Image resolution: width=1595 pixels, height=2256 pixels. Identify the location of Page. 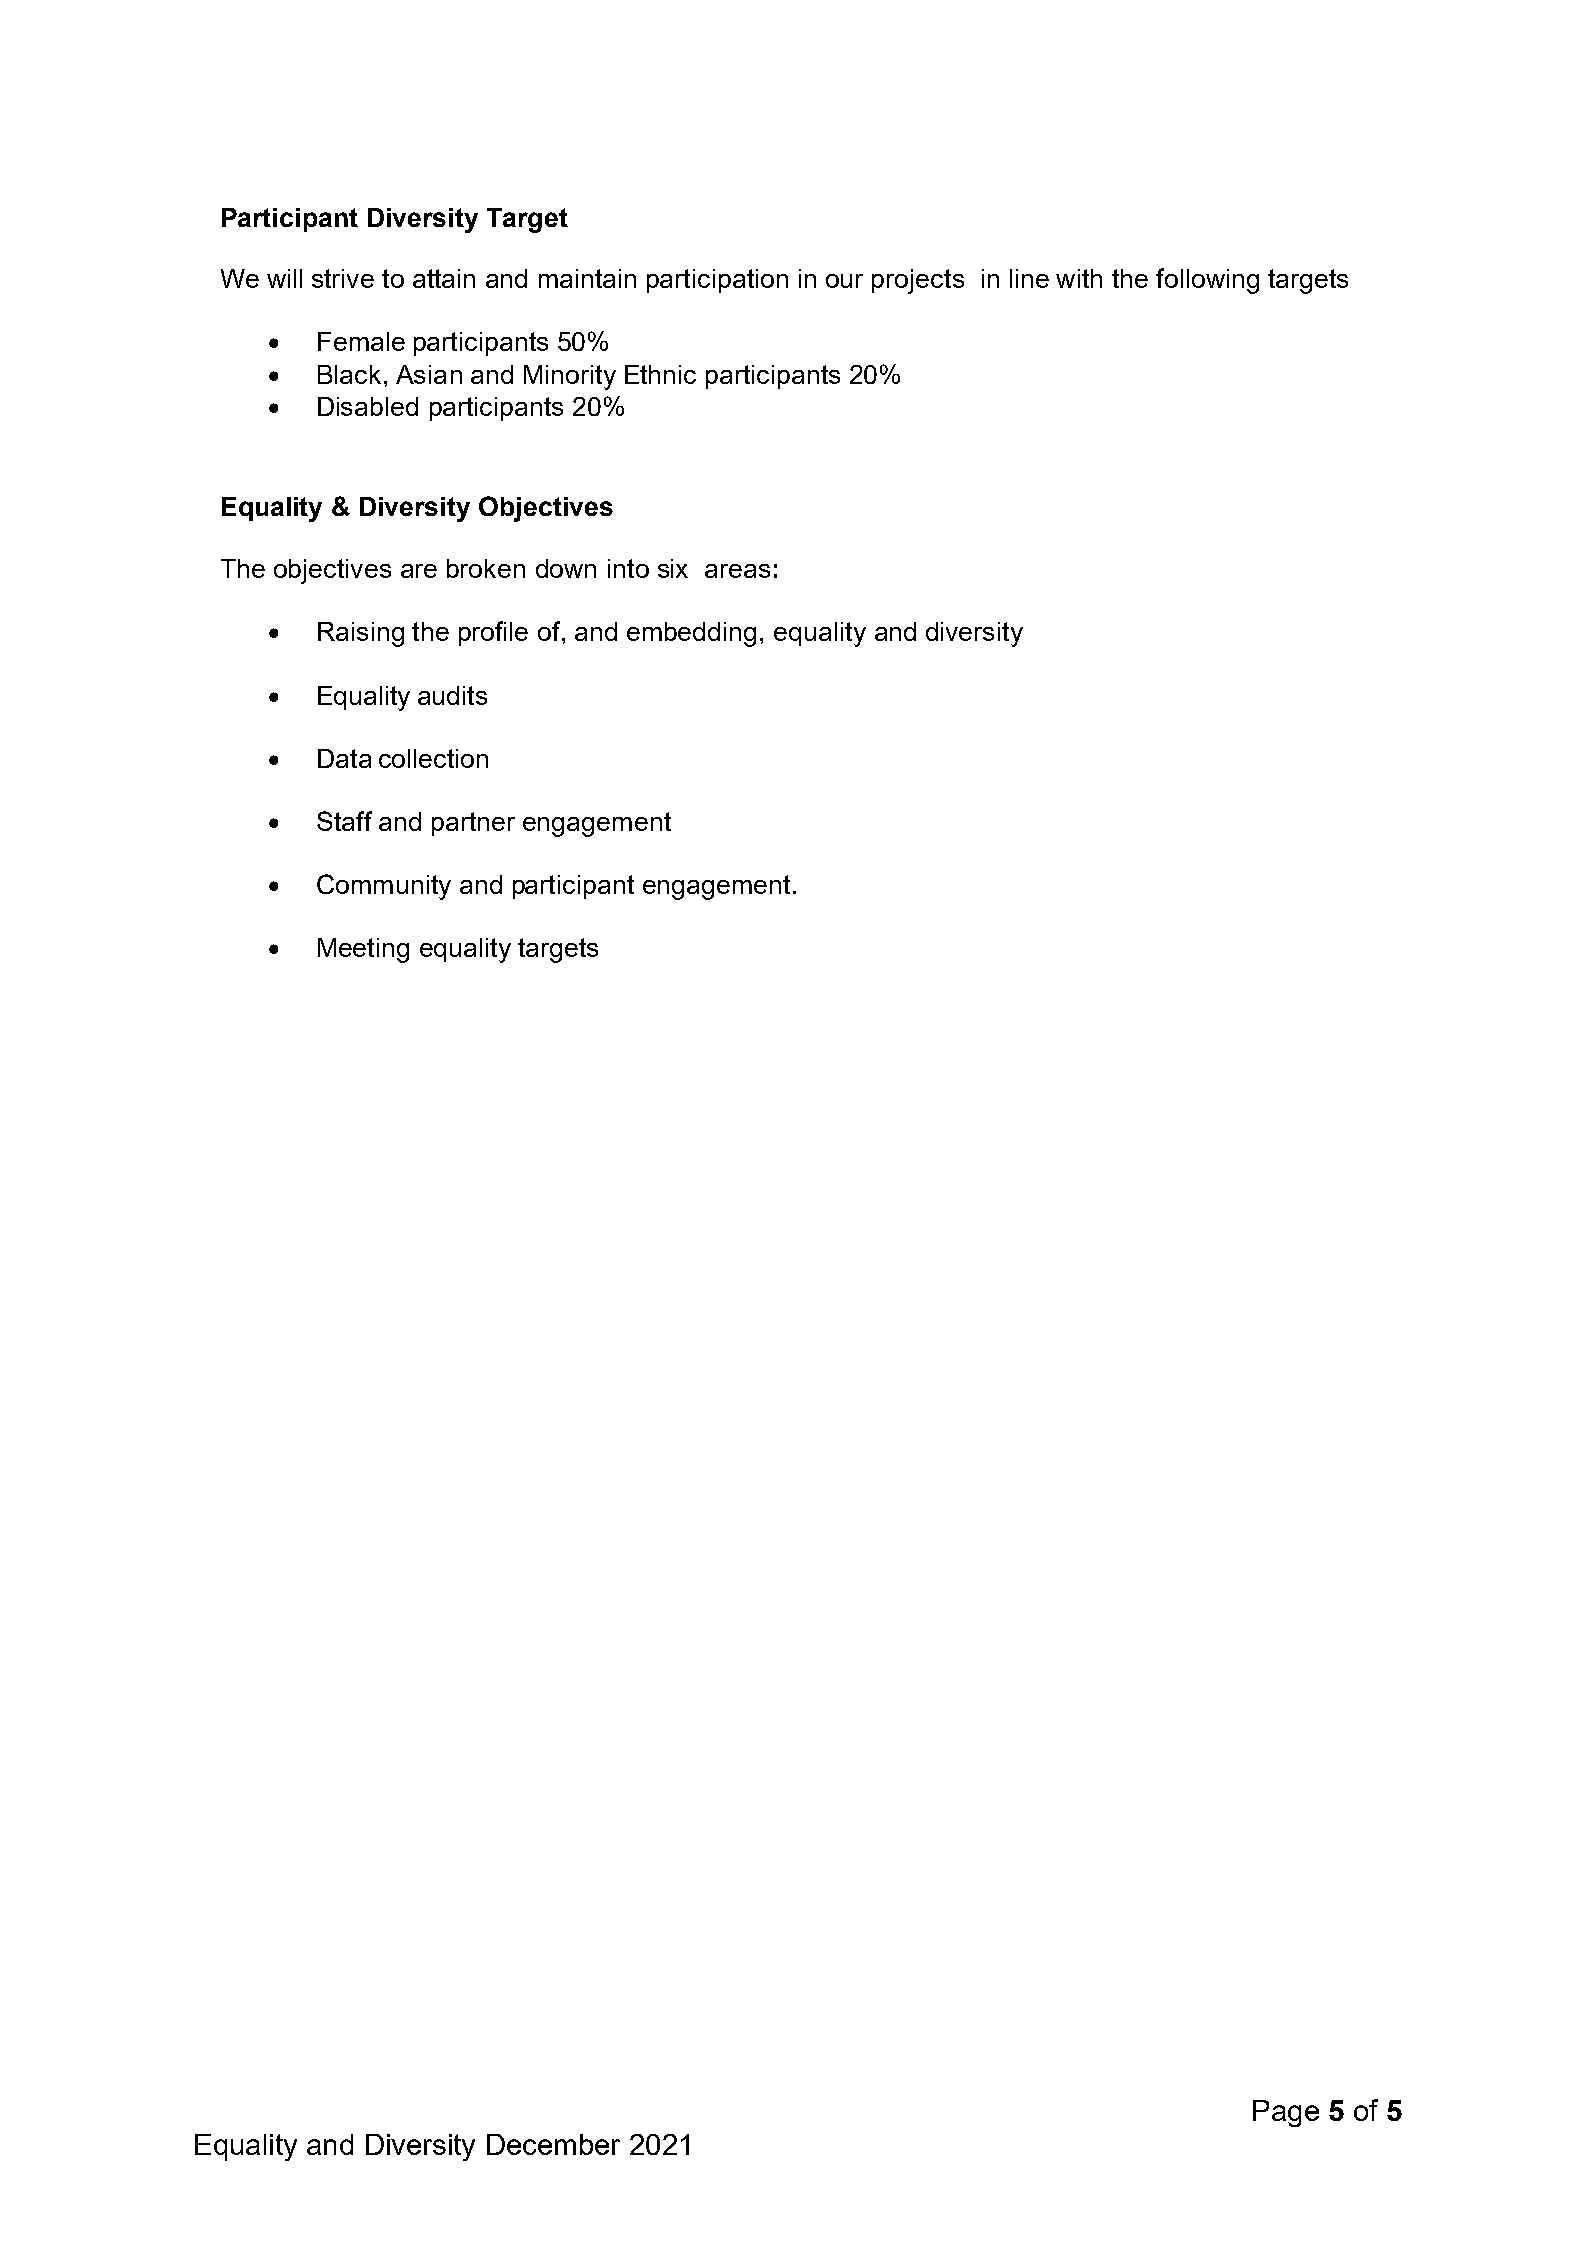
(1286, 2113).
